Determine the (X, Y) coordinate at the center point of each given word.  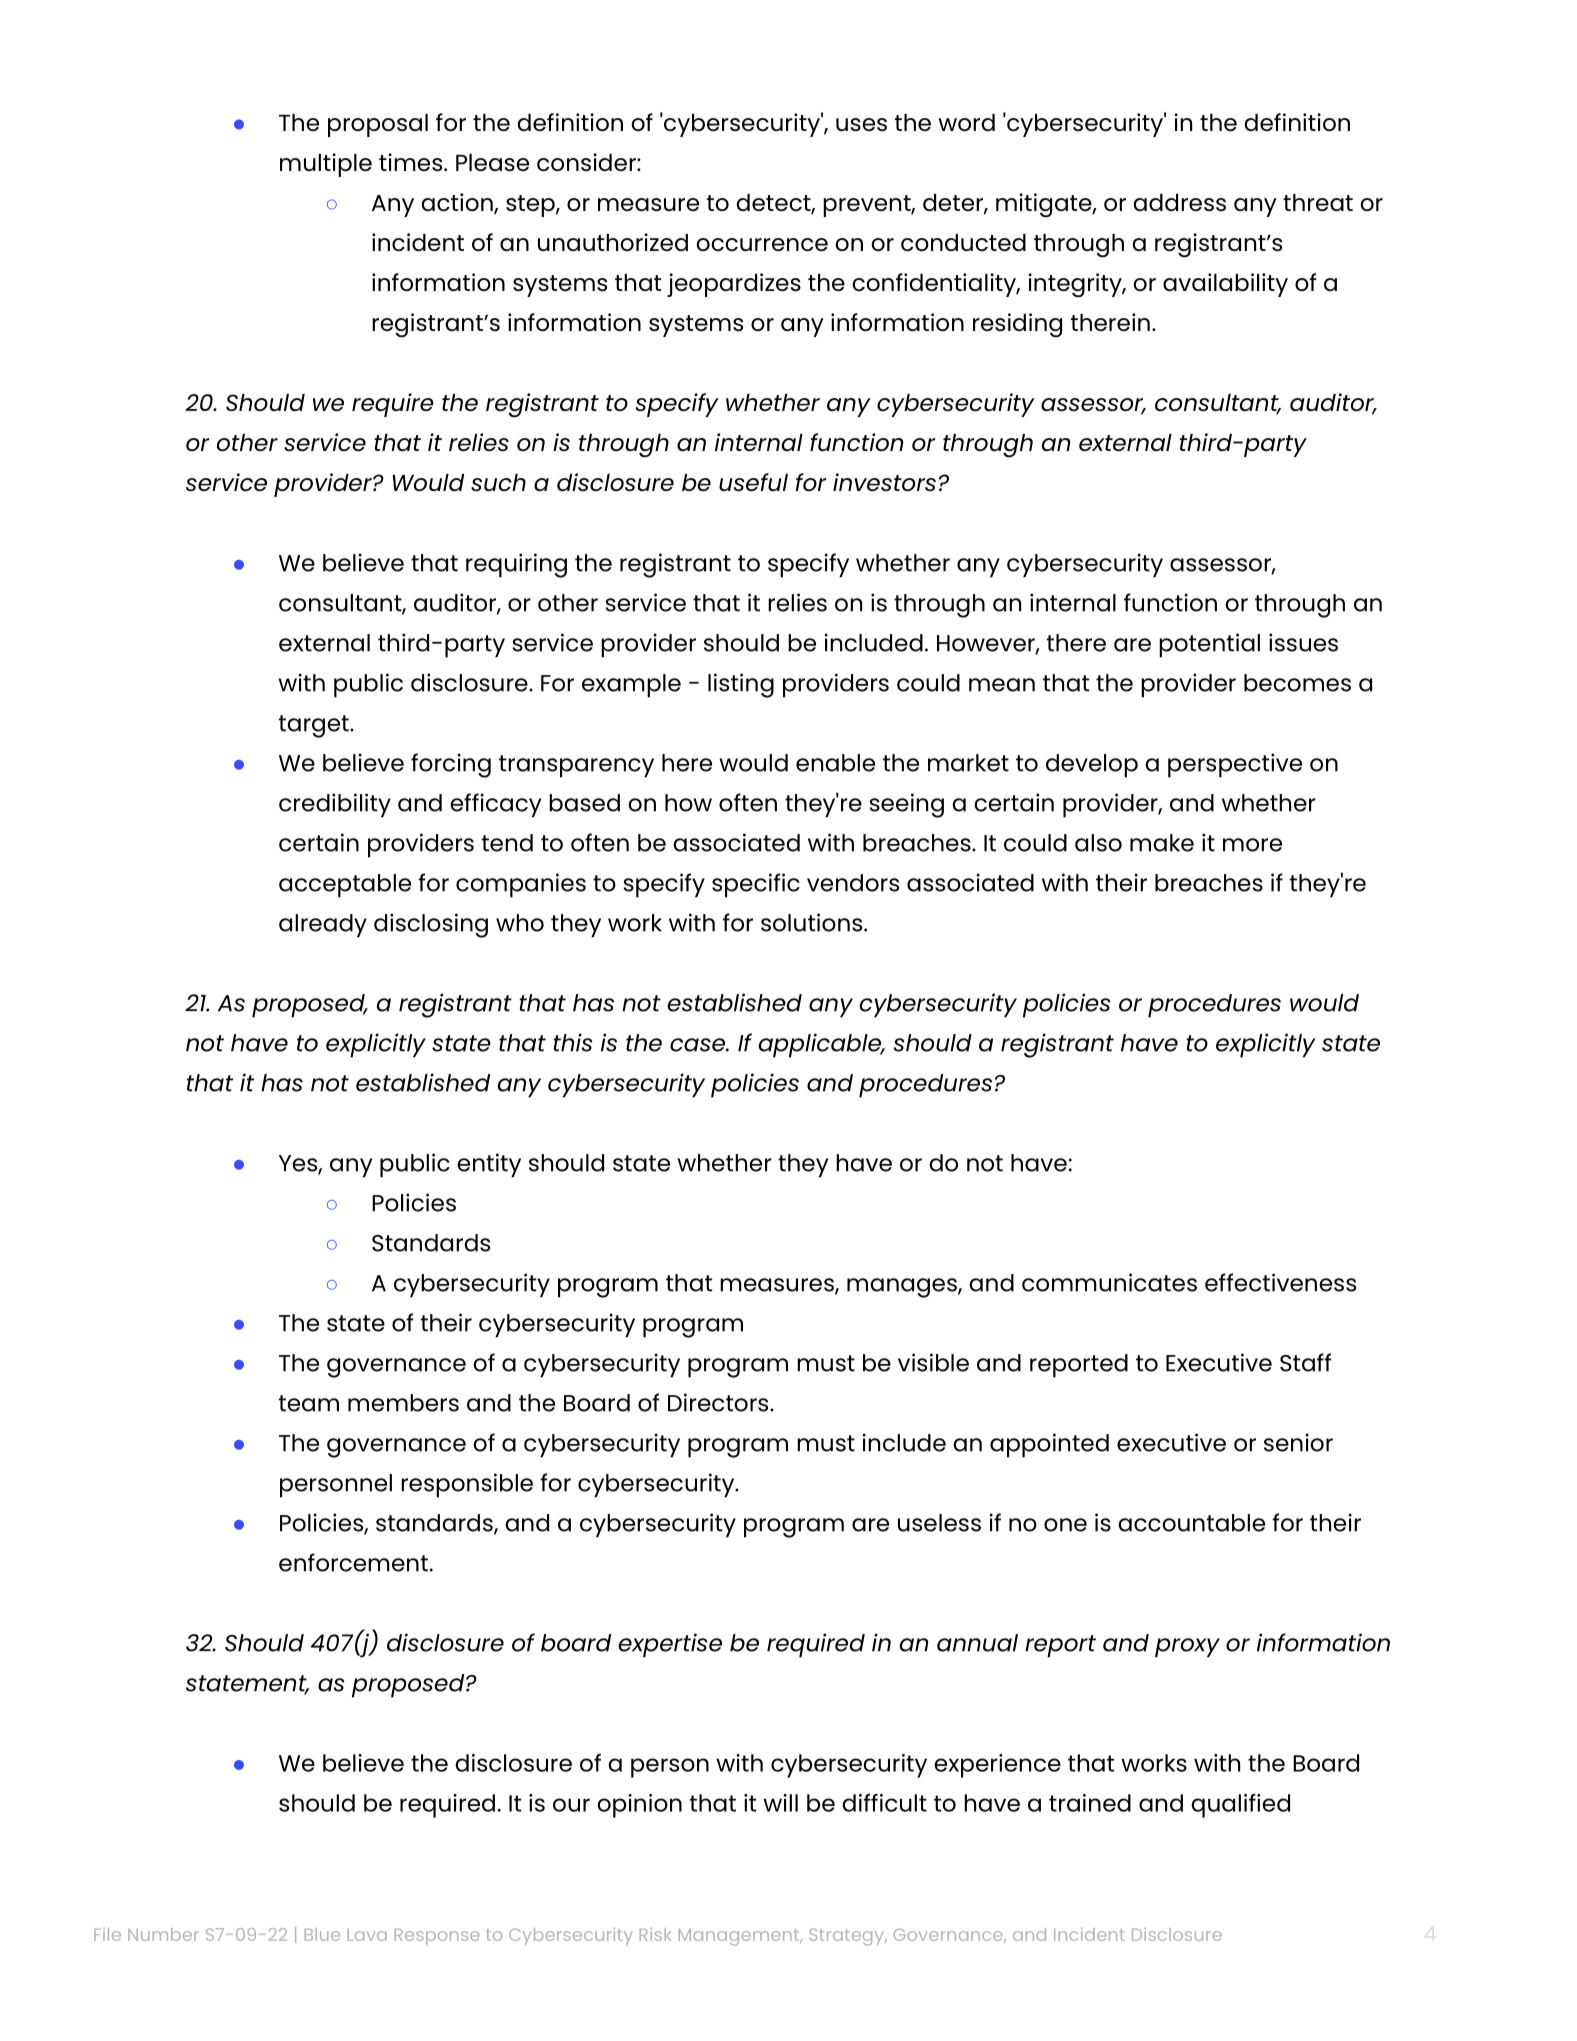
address (1179, 202)
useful (753, 482)
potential (1209, 645)
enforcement (353, 1562)
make (1162, 843)
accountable (1191, 1523)
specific (756, 885)
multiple (326, 165)
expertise (670, 1645)
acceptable (345, 886)
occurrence (762, 244)
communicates (1109, 1282)
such (498, 482)
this (572, 1042)
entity (489, 1165)
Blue (322, 1934)
